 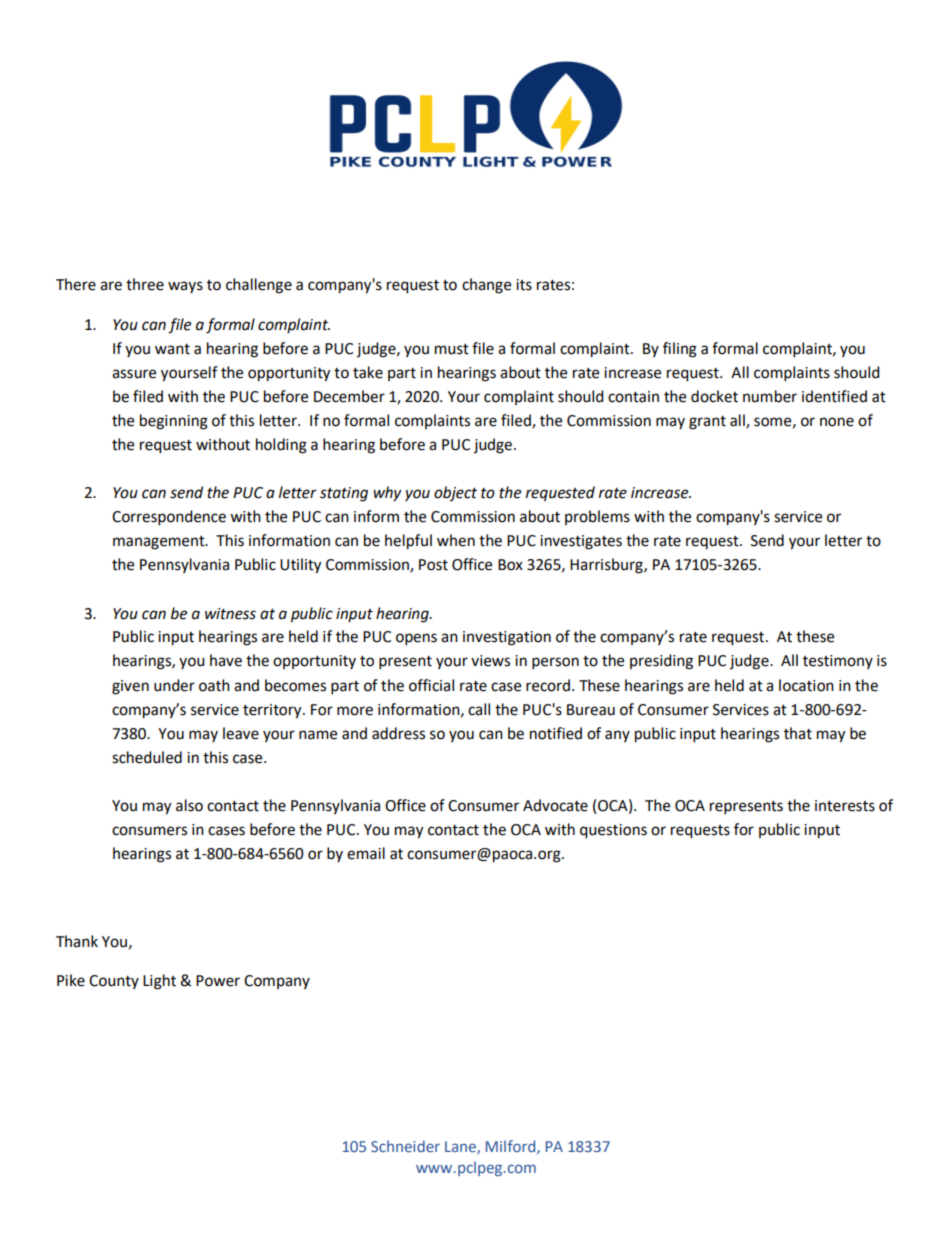 I want to click on Schneider, so click(x=405, y=1146).
